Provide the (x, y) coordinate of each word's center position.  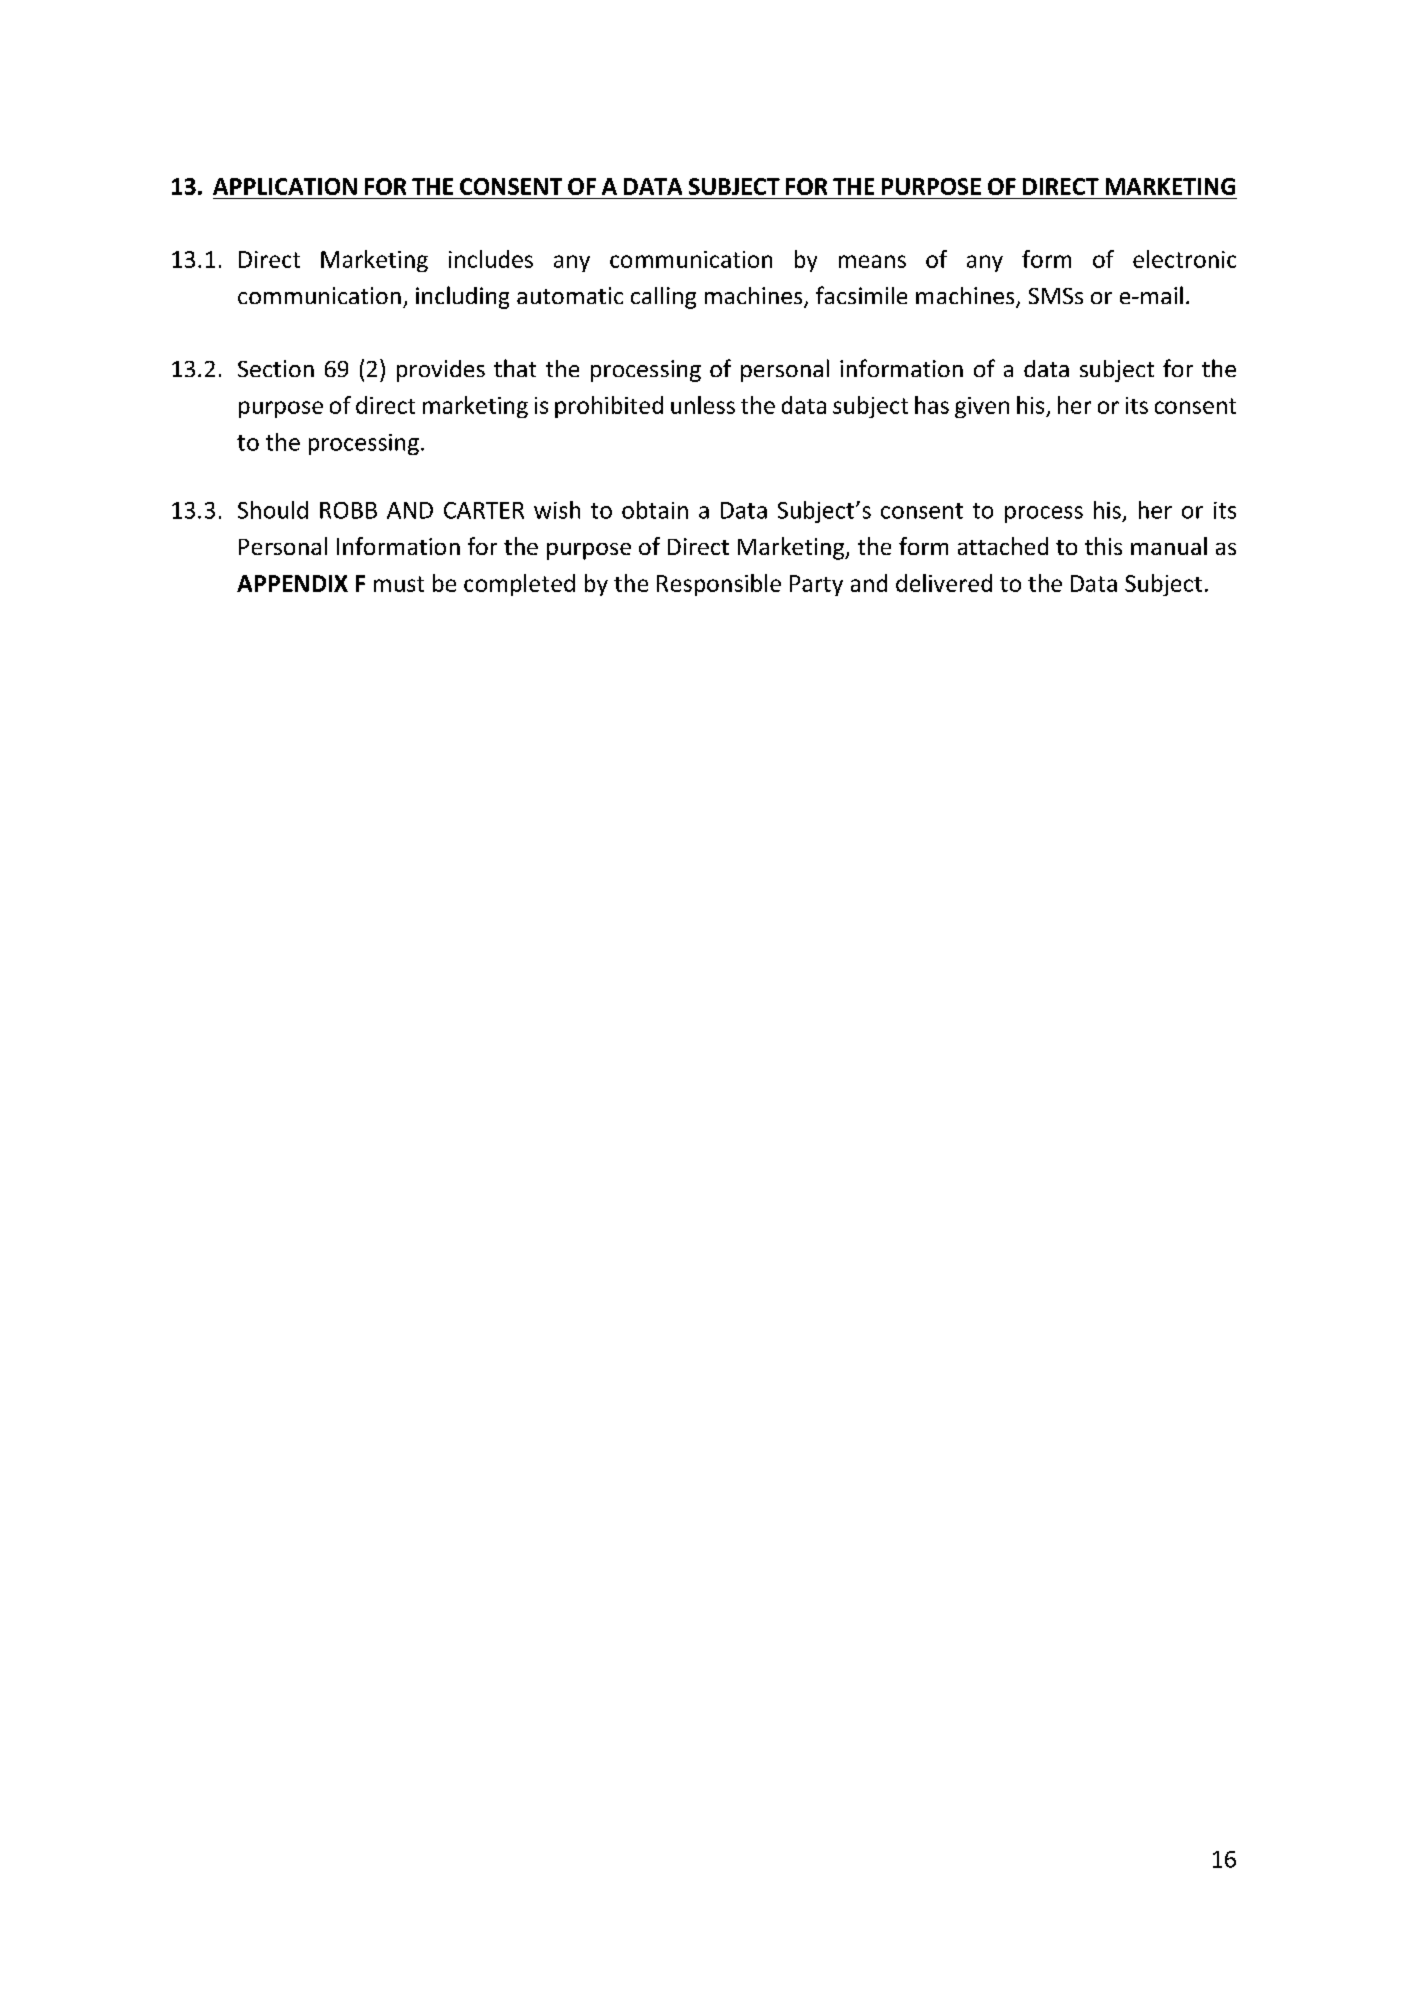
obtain (655, 510)
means (872, 261)
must (399, 584)
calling (663, 298)
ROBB (348, 510)
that (515, 368)
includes (491, 259)
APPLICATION (285, 186)
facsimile (861, 295)
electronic (1184, 259)
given (982, 407)
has (932, 405)
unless (703, 405)
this (1103, 546)
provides (441, 371)
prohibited (609, 407)
